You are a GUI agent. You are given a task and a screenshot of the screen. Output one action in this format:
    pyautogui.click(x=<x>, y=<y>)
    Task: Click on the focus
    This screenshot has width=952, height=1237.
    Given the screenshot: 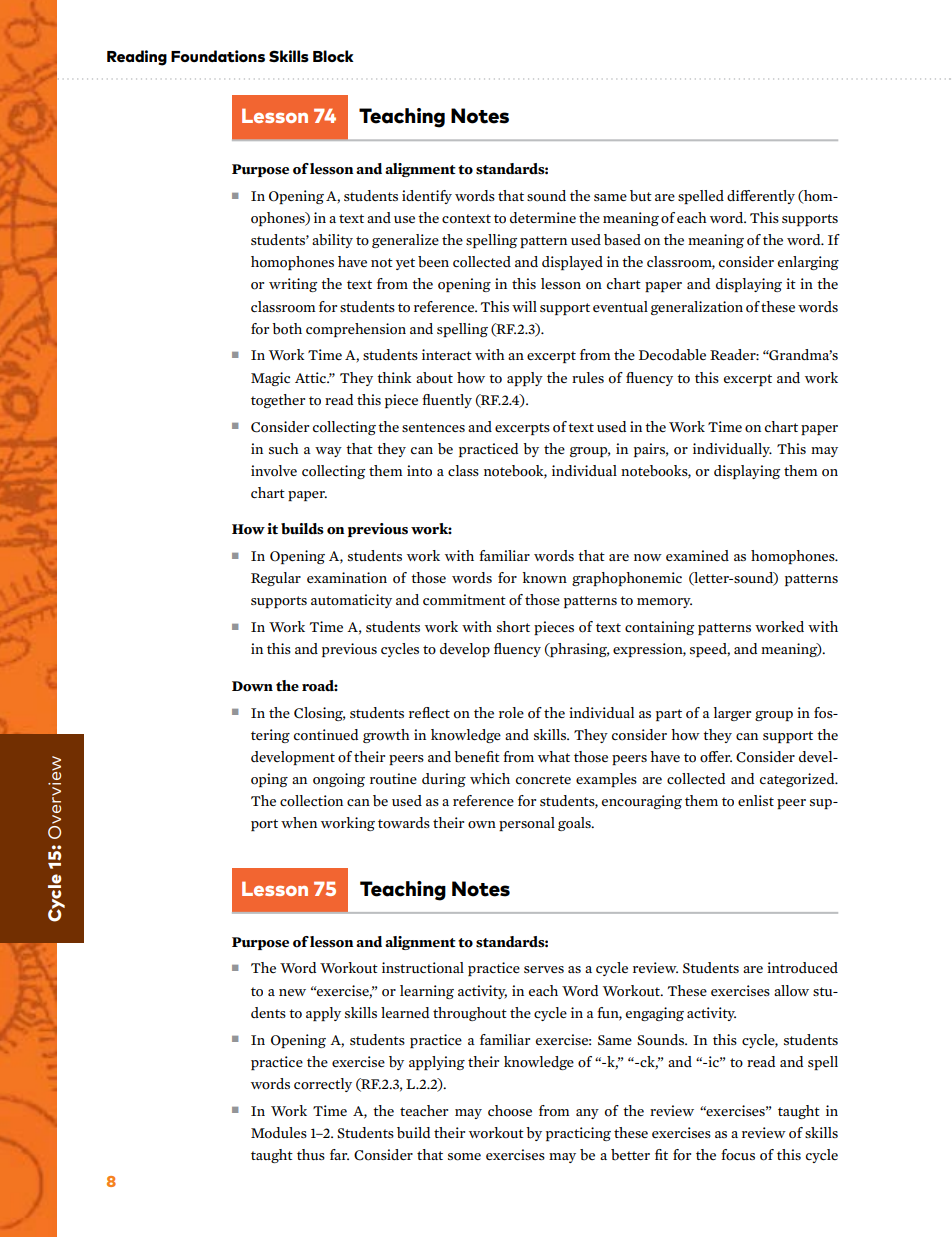 What is the action you would take?
    pyautogui.click(x=738, y=1155)
